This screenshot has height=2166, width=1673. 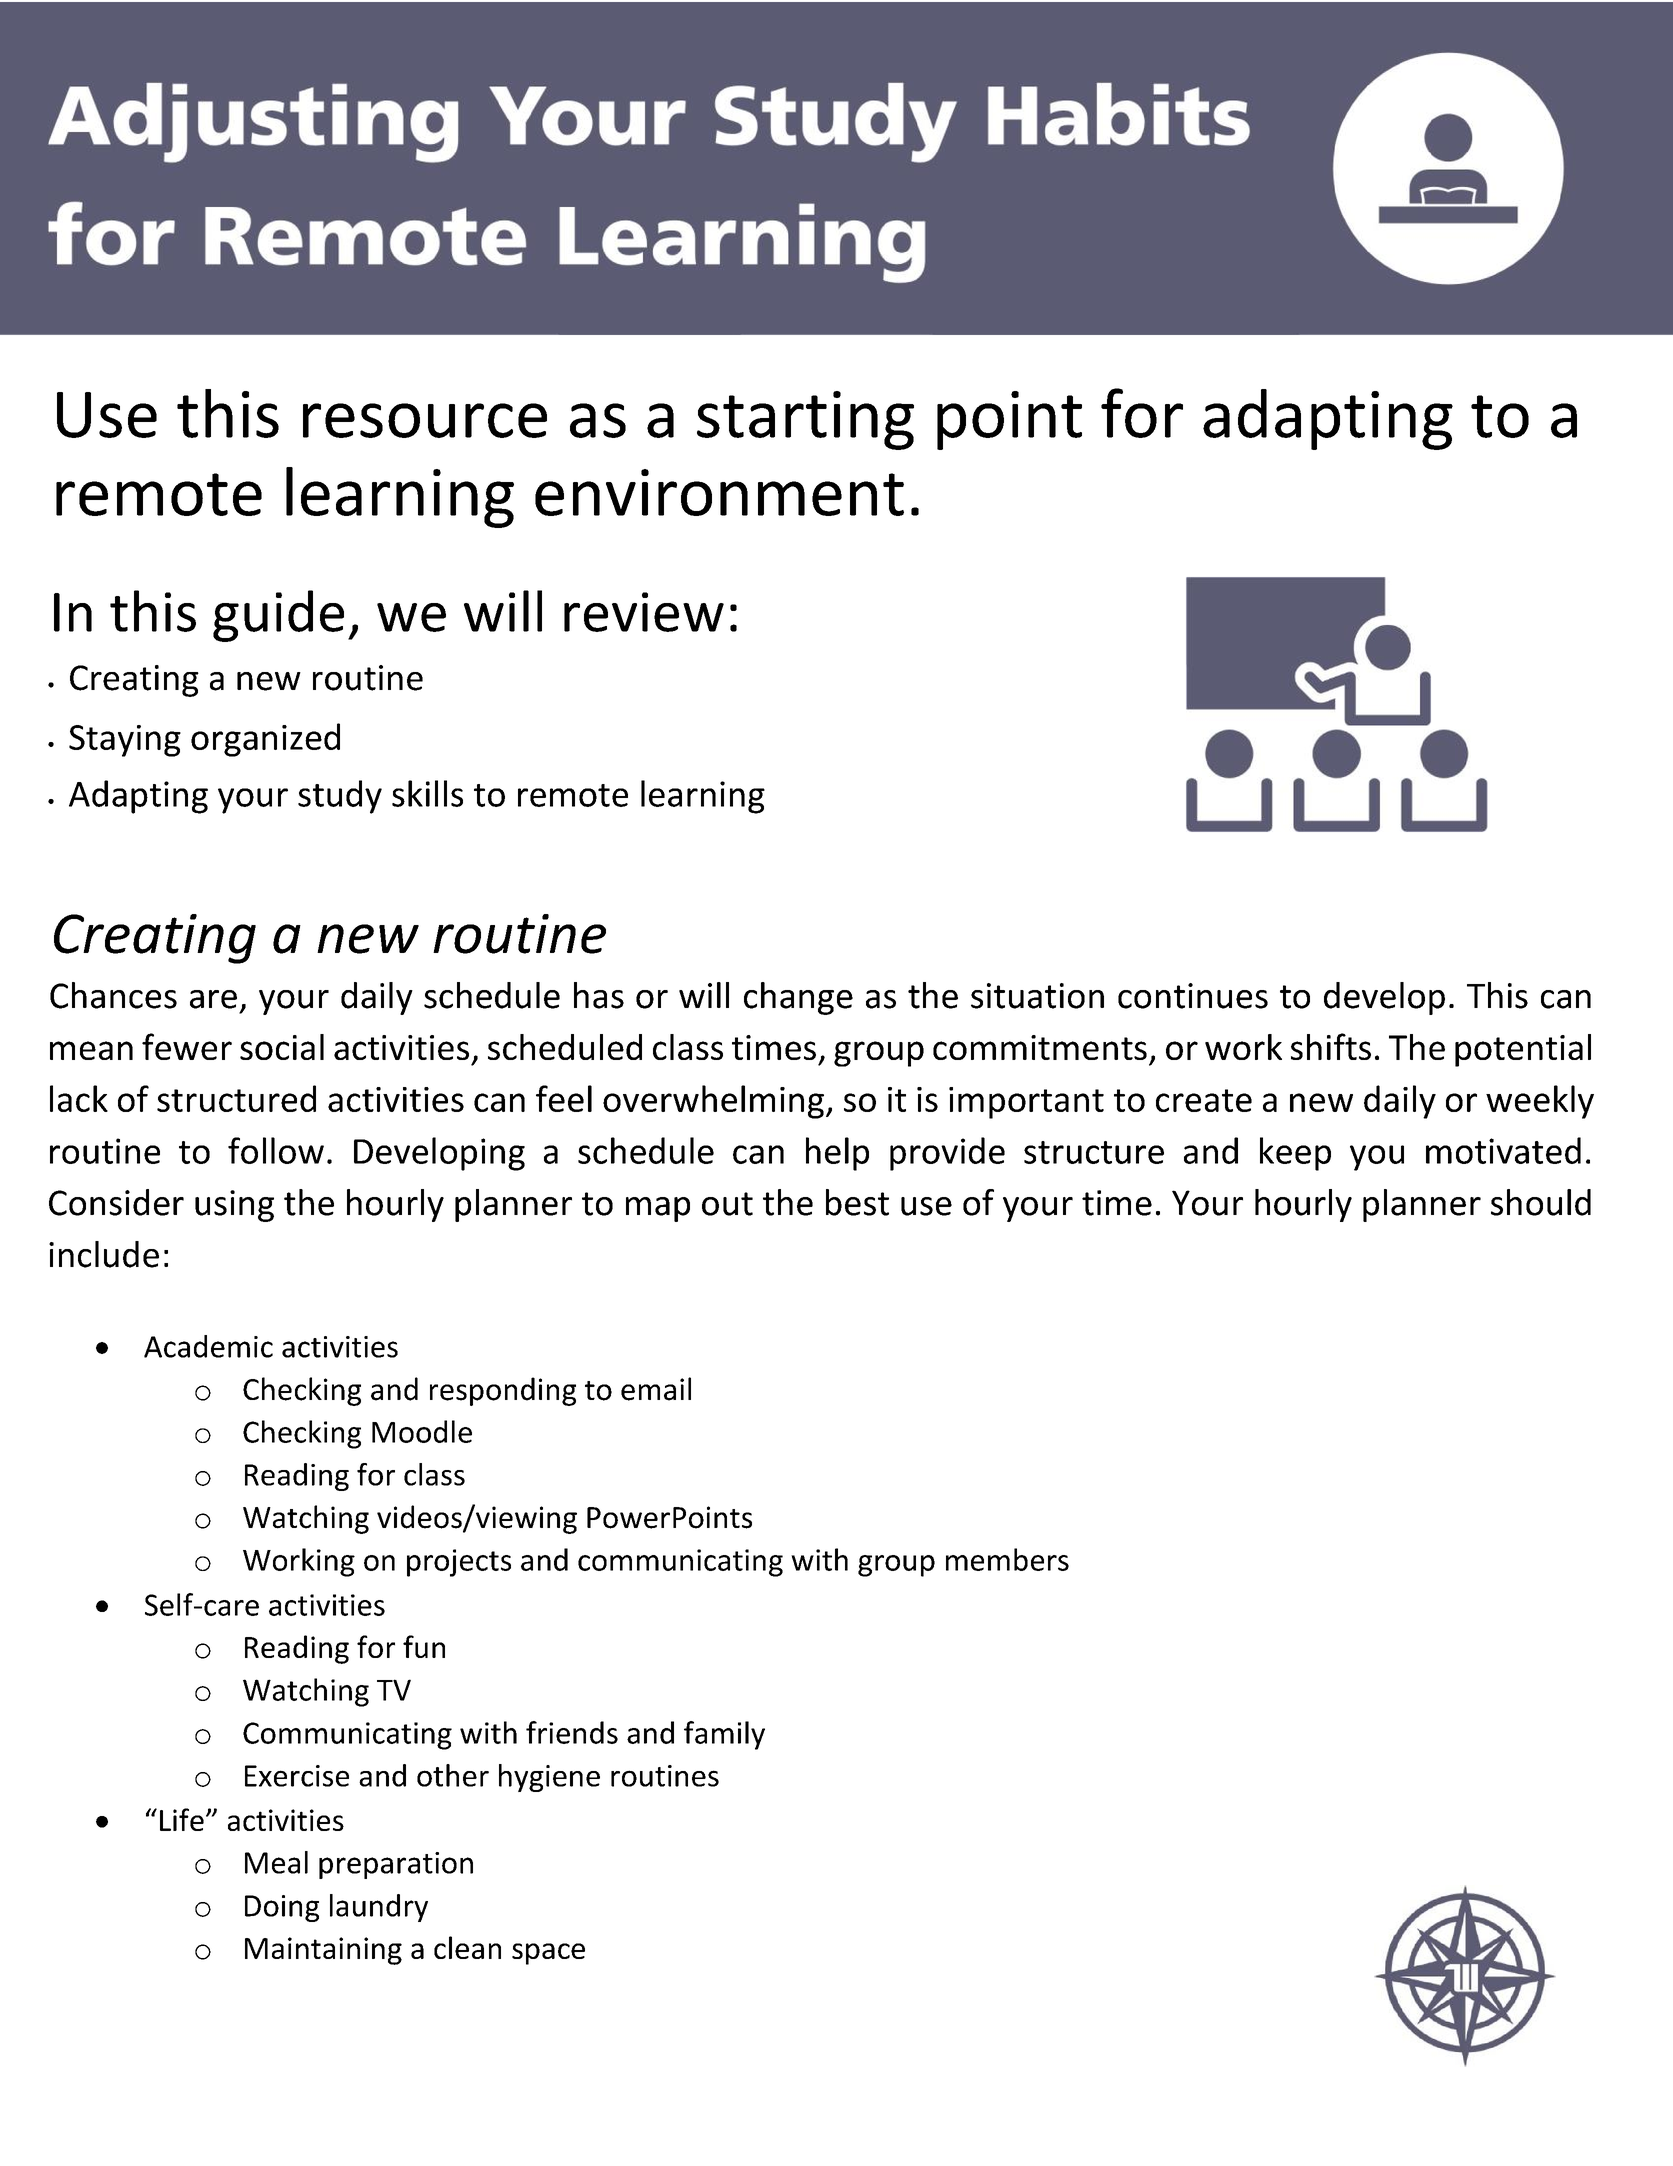 What do you see at coordinates (425, 420) in the screenshot?
I see `resource` at bounding box center [425, 420].
